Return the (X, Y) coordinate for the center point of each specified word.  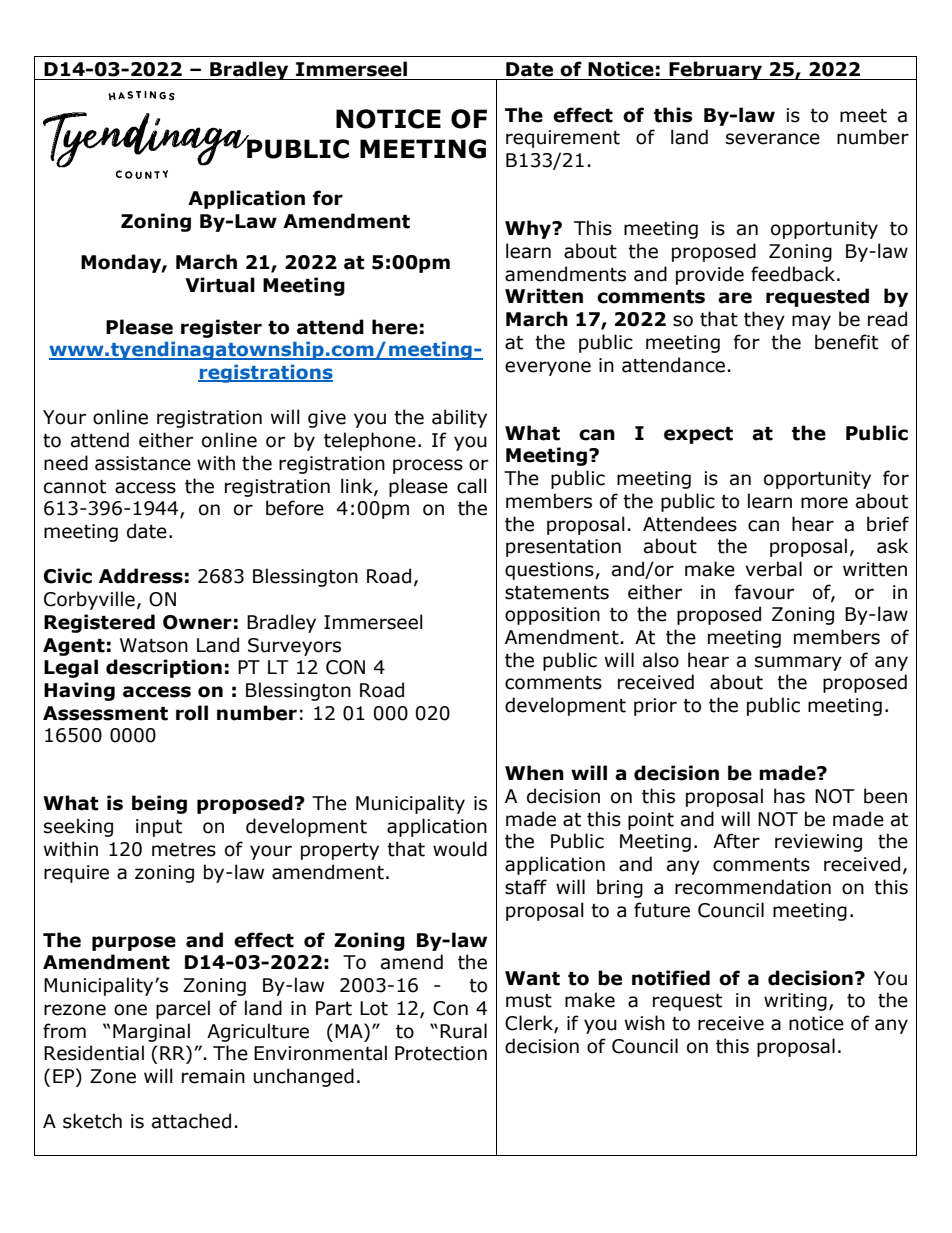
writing (795, 1002)
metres (184, 850)
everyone (548, 368)
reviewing (818, 843)
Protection (441, 1053)
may (811, 322)
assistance (143, 463)
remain (213, 1076)
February (715, 70)
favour (764, 592)
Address (141, 576)
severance (773, 139)
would (460, 849)
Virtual (220, 285)
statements (557, 593)
